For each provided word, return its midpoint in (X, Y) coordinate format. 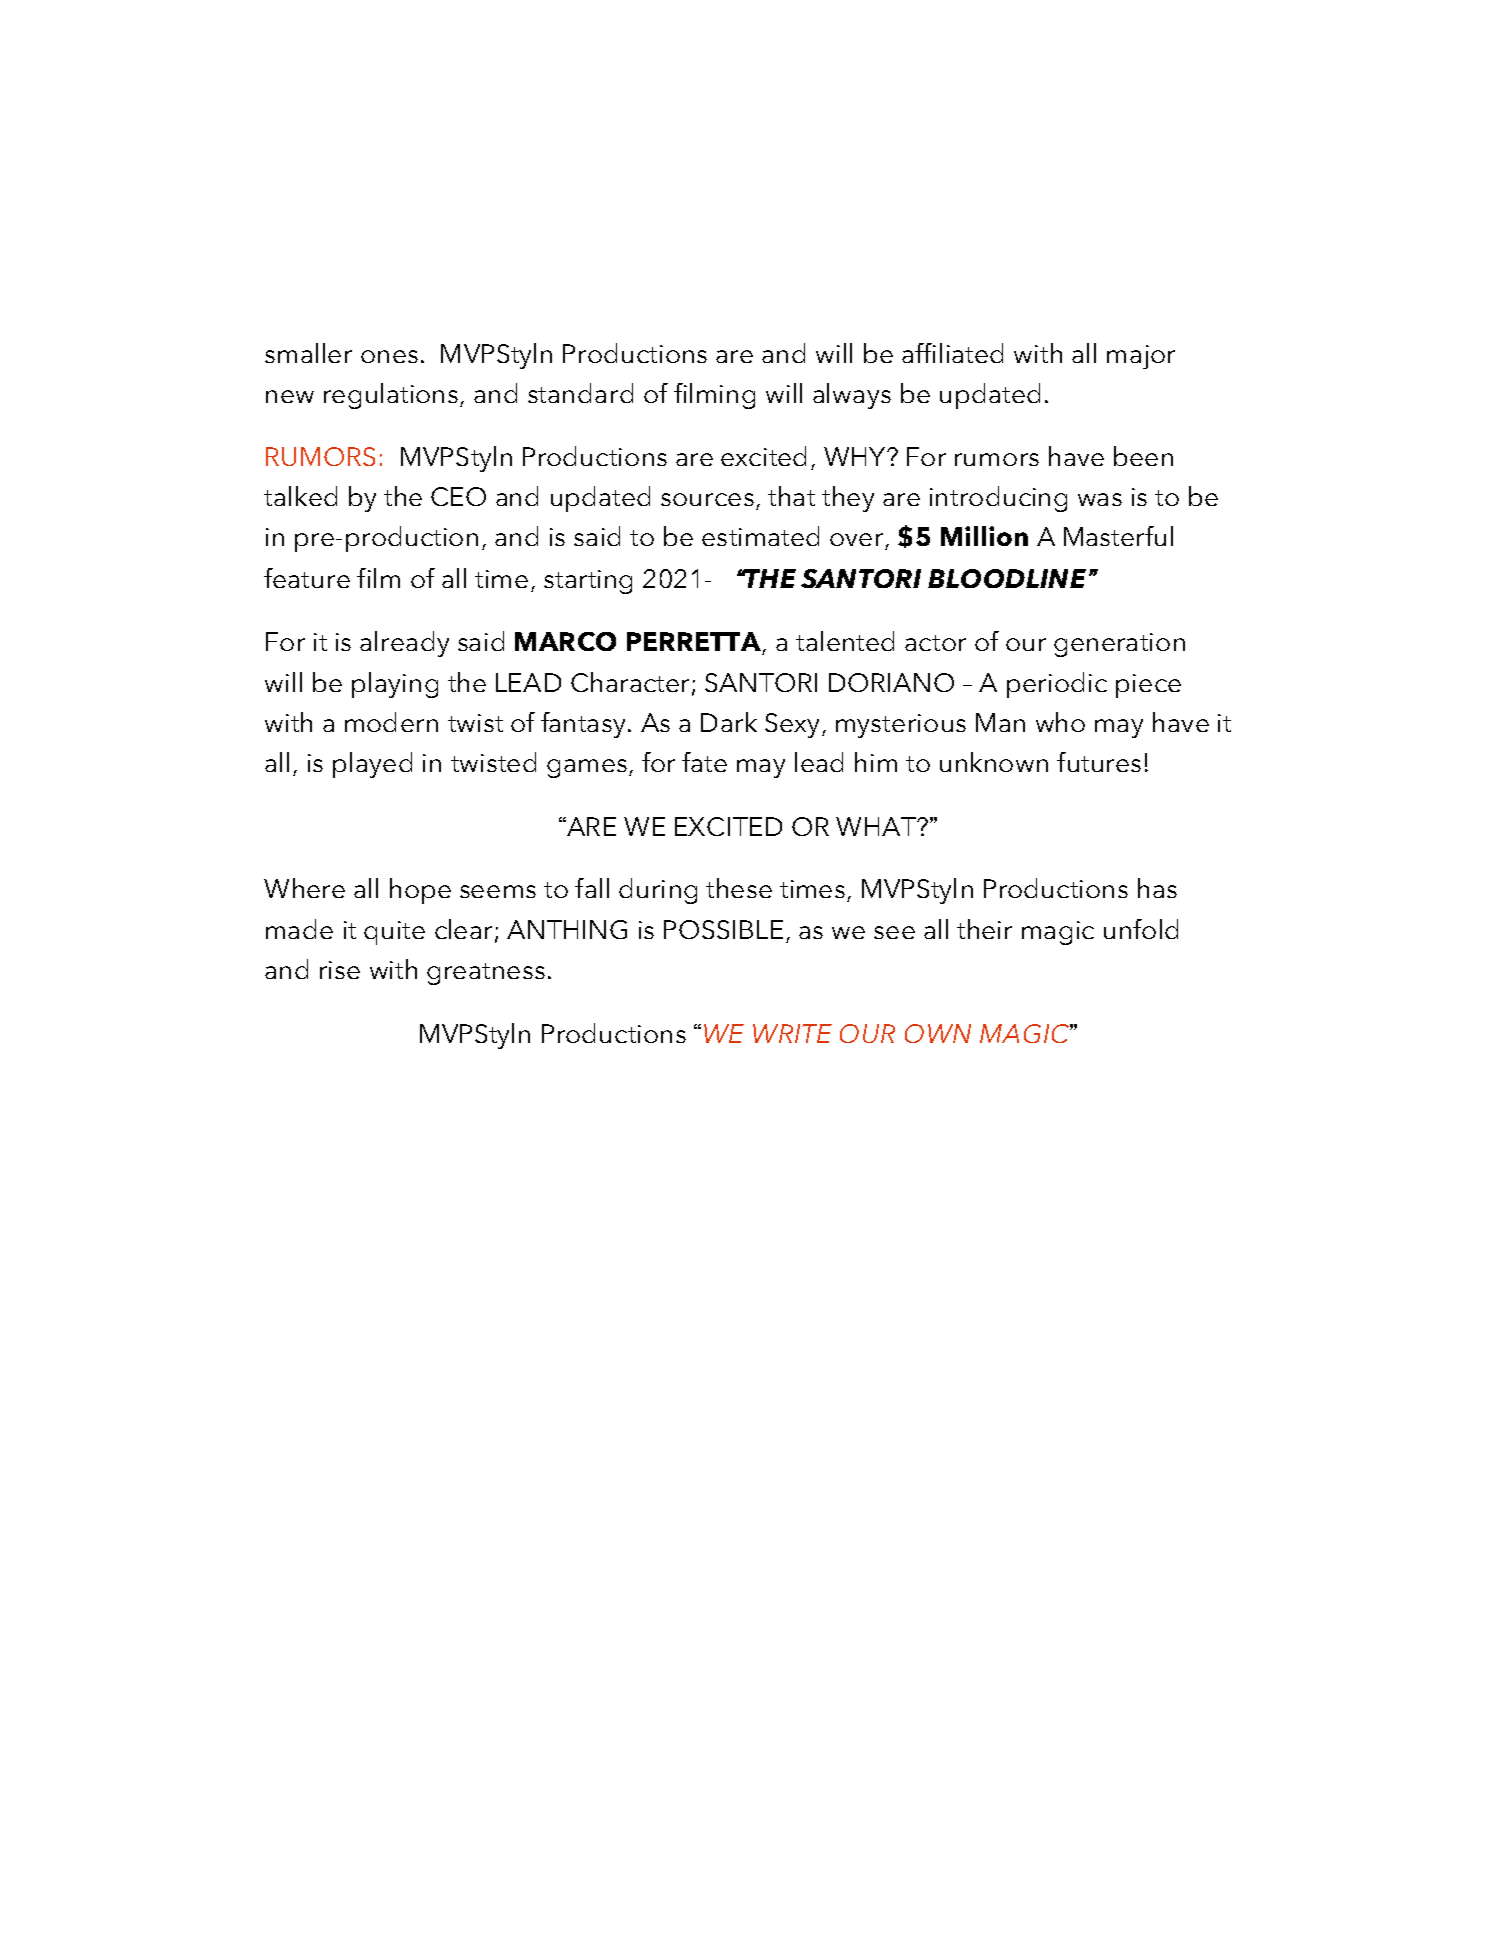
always (852, 396)
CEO (458, 496)
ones (389, 356)
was (1100, 499)
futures (1099, 762)
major (1141, 357)
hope (420, 891)
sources (707, 499)
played (372, 765)
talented (845, 641)
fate (704, 762)
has (1157, 888)
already (404, 644)
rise (340, 970)
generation (1119, 645)
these (739, 888)
